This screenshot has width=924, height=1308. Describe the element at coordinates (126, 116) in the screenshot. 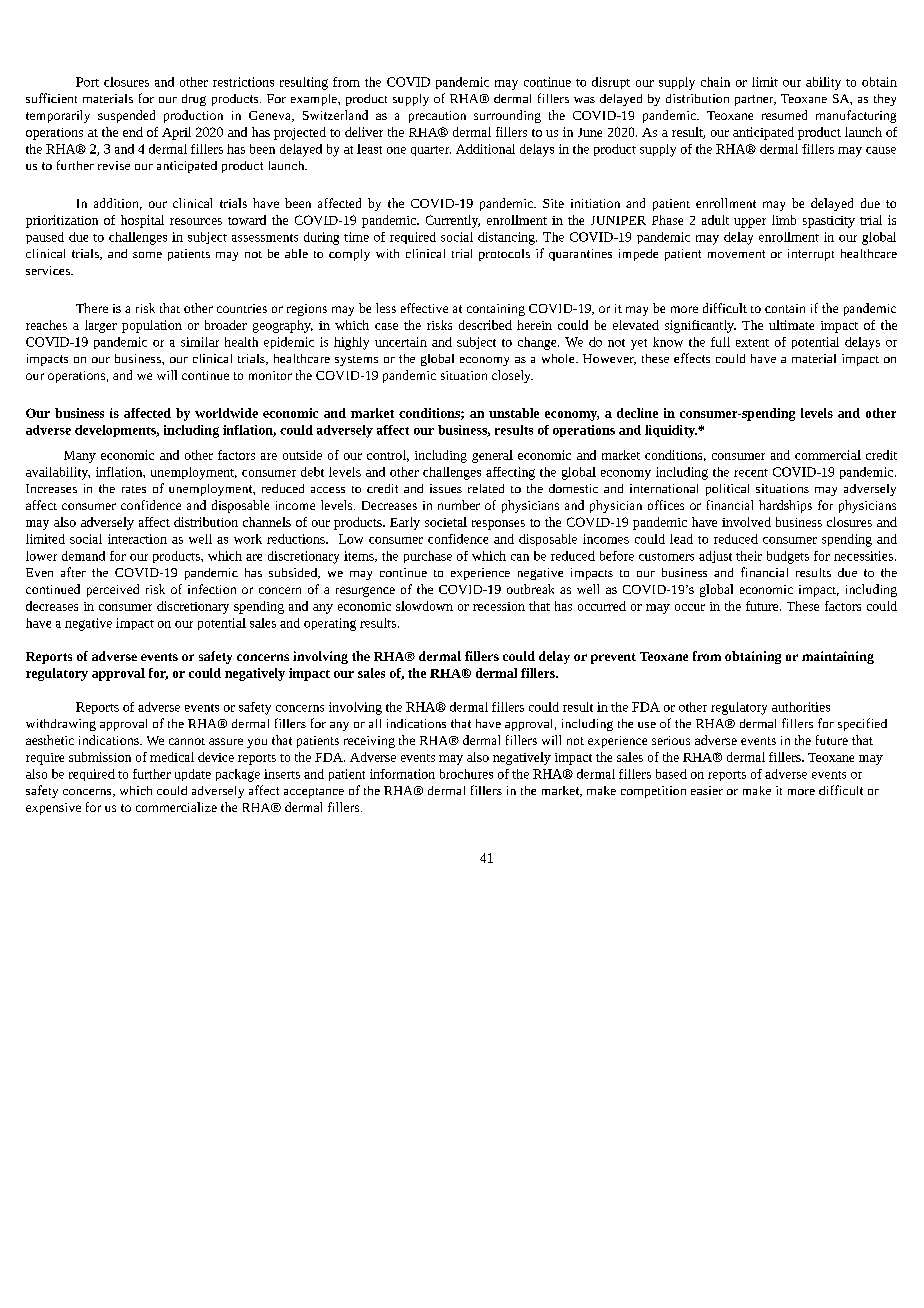

I see `suspended` at that location.
